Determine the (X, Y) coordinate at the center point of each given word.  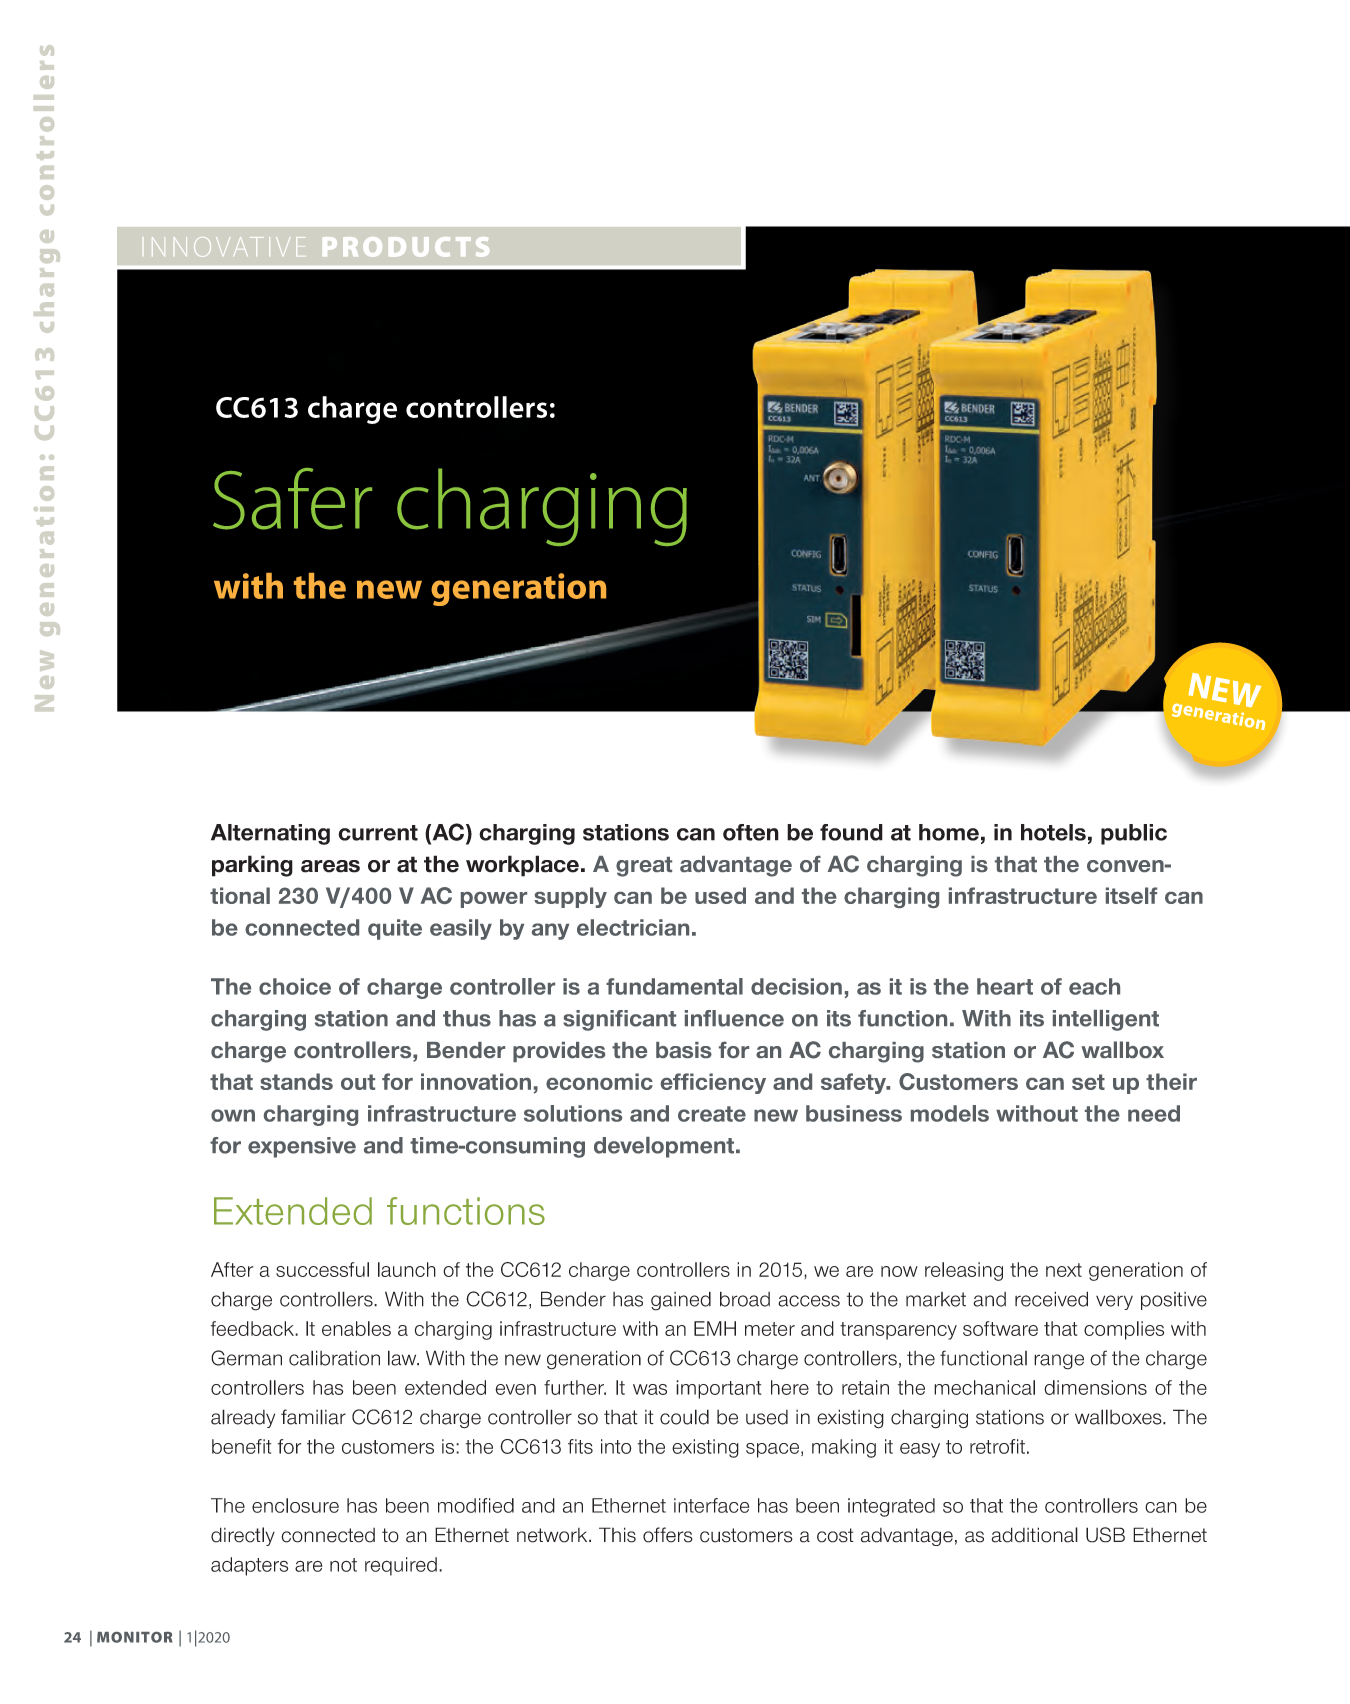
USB (1105, 1535)
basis (684, 1050)
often (751, 832)
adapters (249, 1566)
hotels (1053, 832)
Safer (292, 499)
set (1088, 1082)
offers (668, 1535)
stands (296, 1081)
